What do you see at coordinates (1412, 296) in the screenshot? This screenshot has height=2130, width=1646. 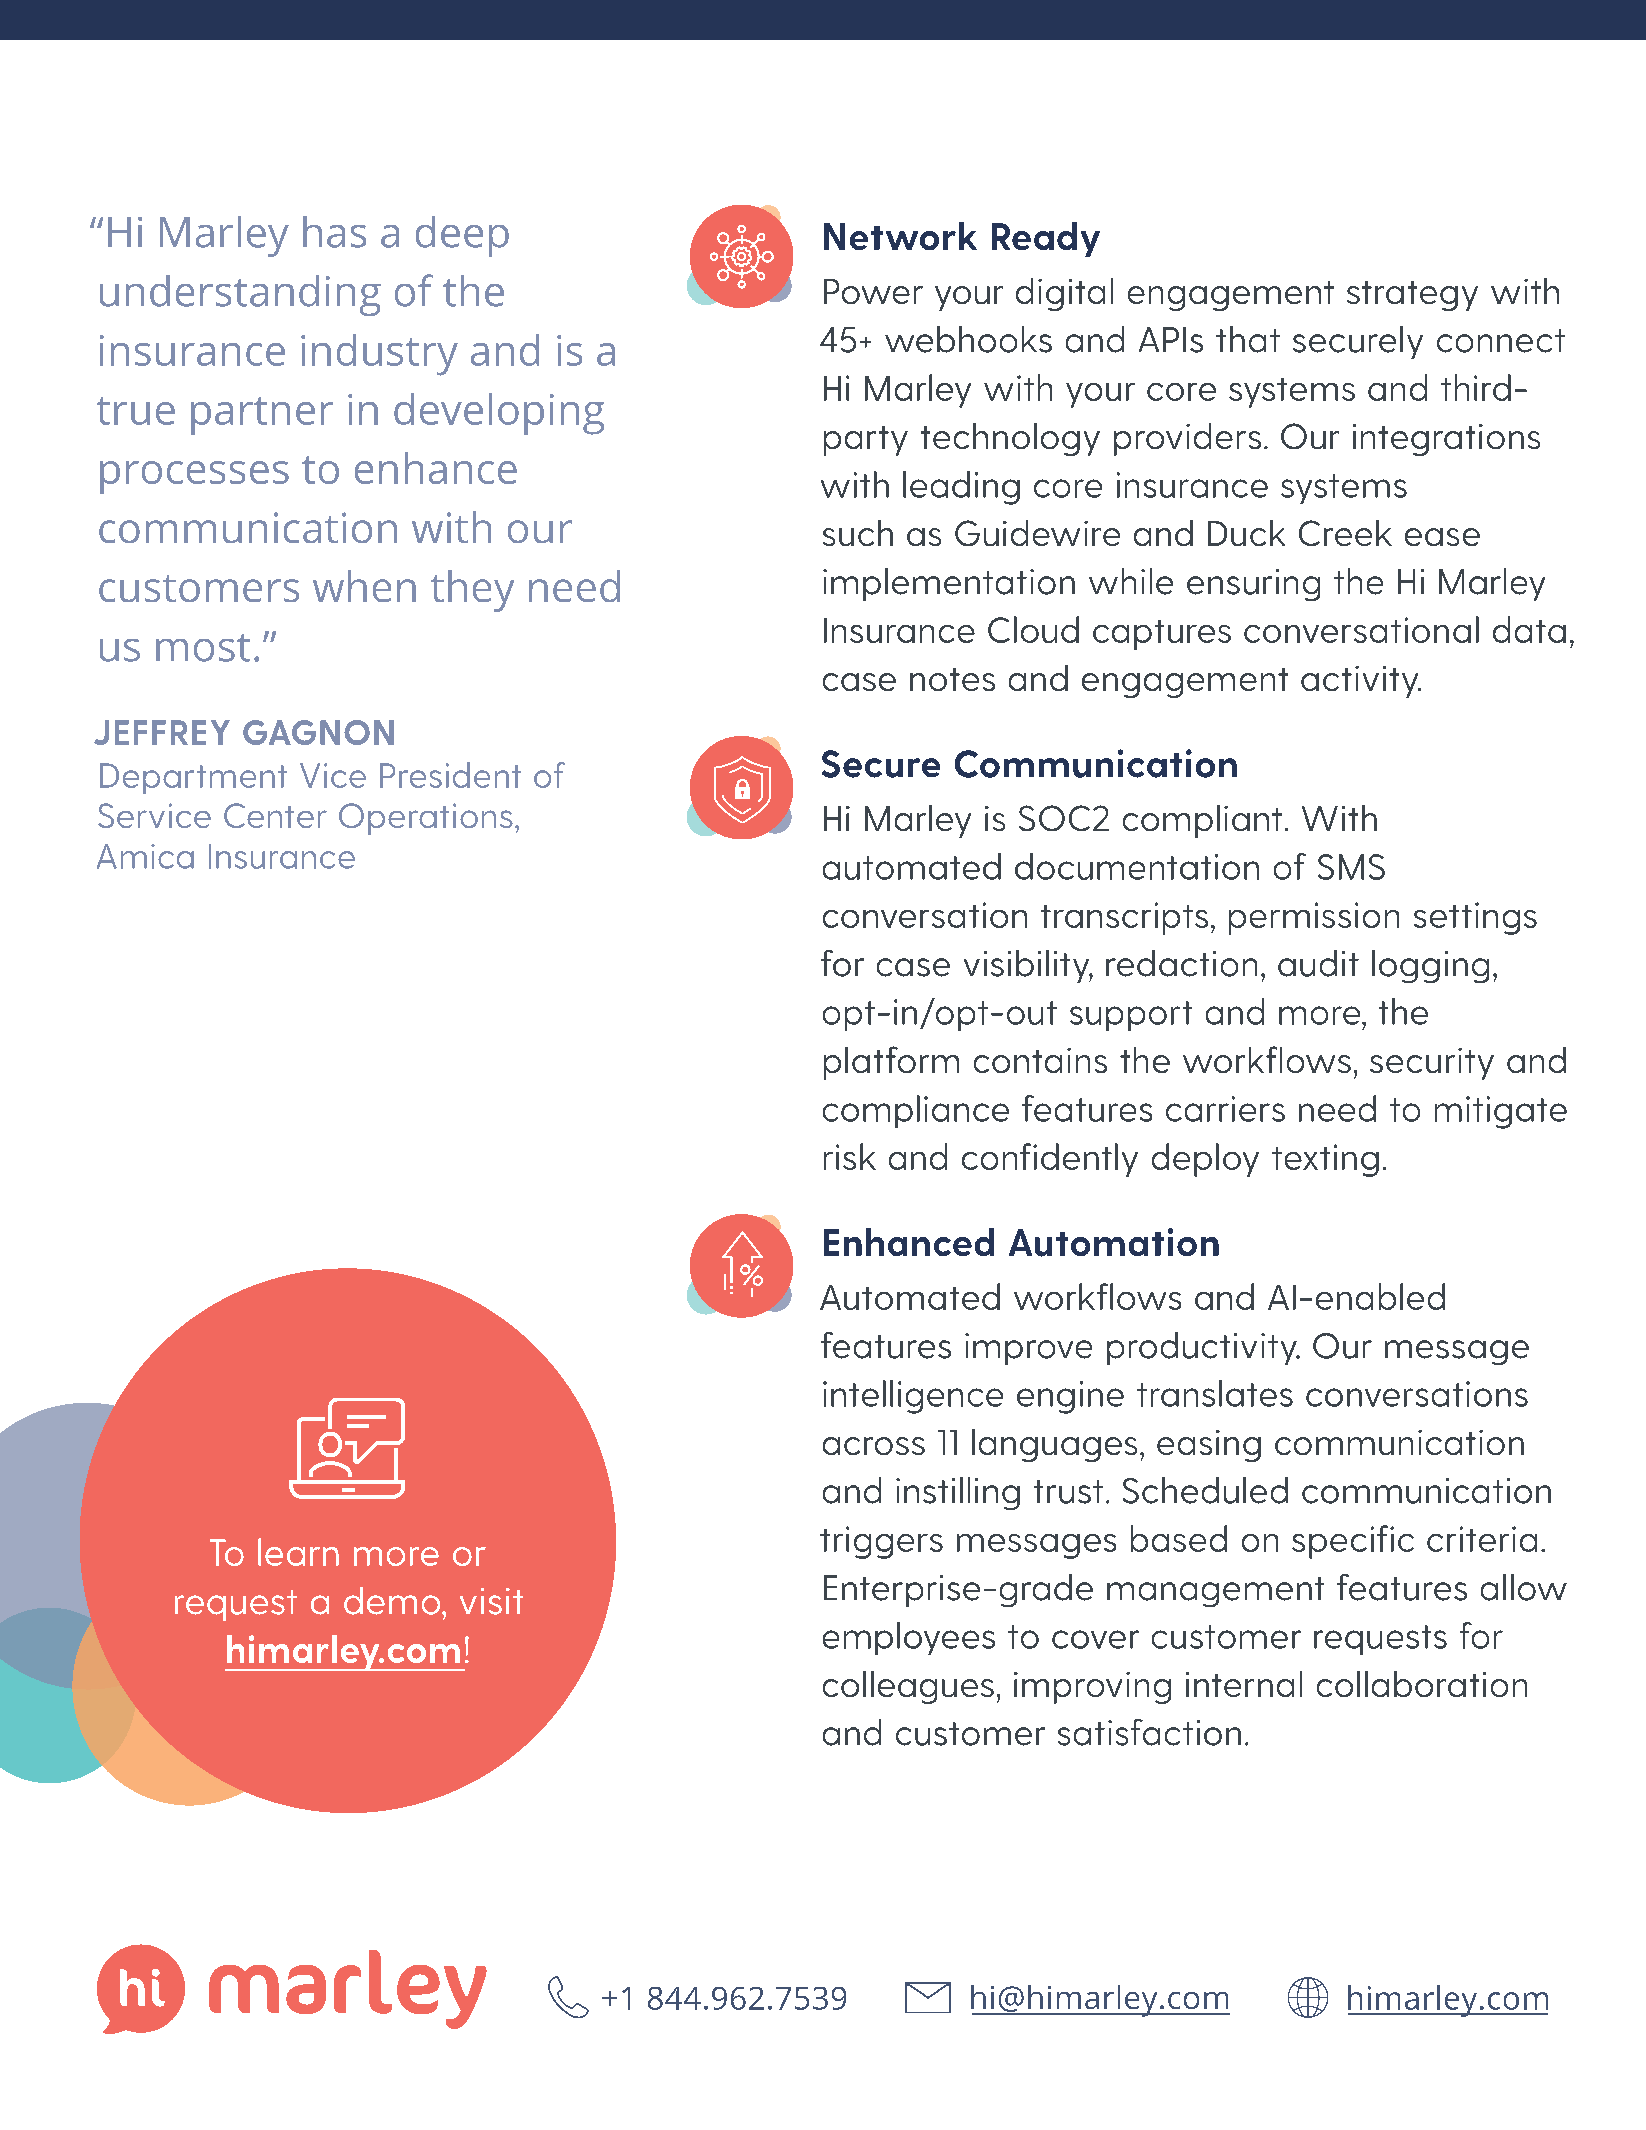 I see `strategy` at bounding box center [1412, 296].
